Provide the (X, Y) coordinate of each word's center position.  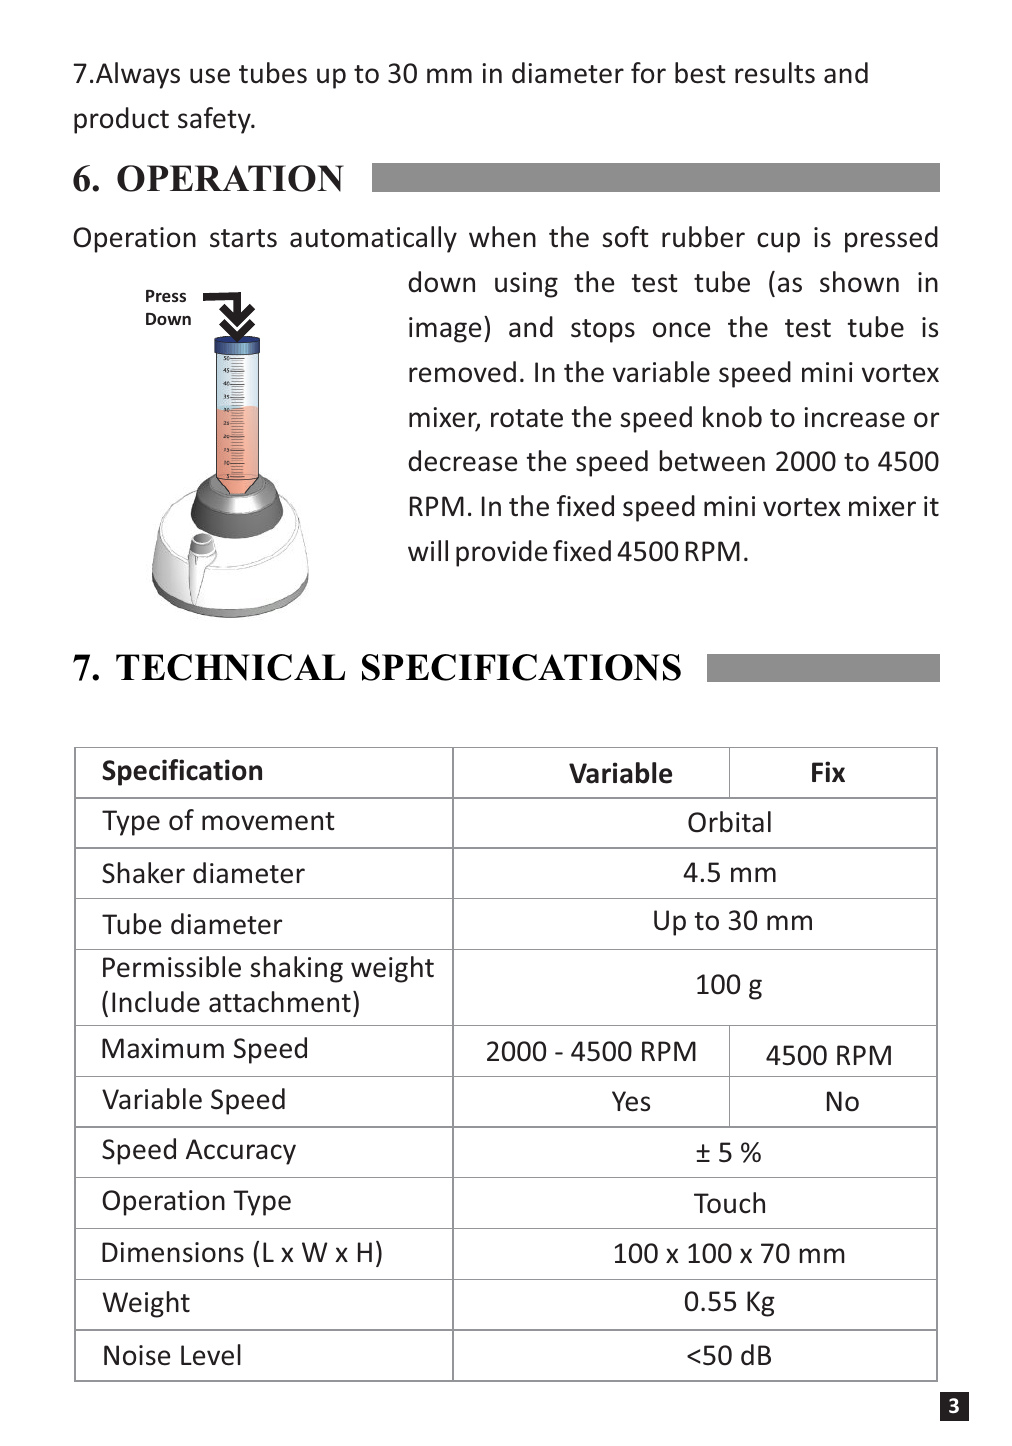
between (712, 461)
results (775, 73)
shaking (297, 969)
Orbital (729, 822)
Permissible (172, 967)
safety (215, 120)
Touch (729, 1203)
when (502, 237)
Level (211, 1355)
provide (501, 553)
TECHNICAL (230, 667)
